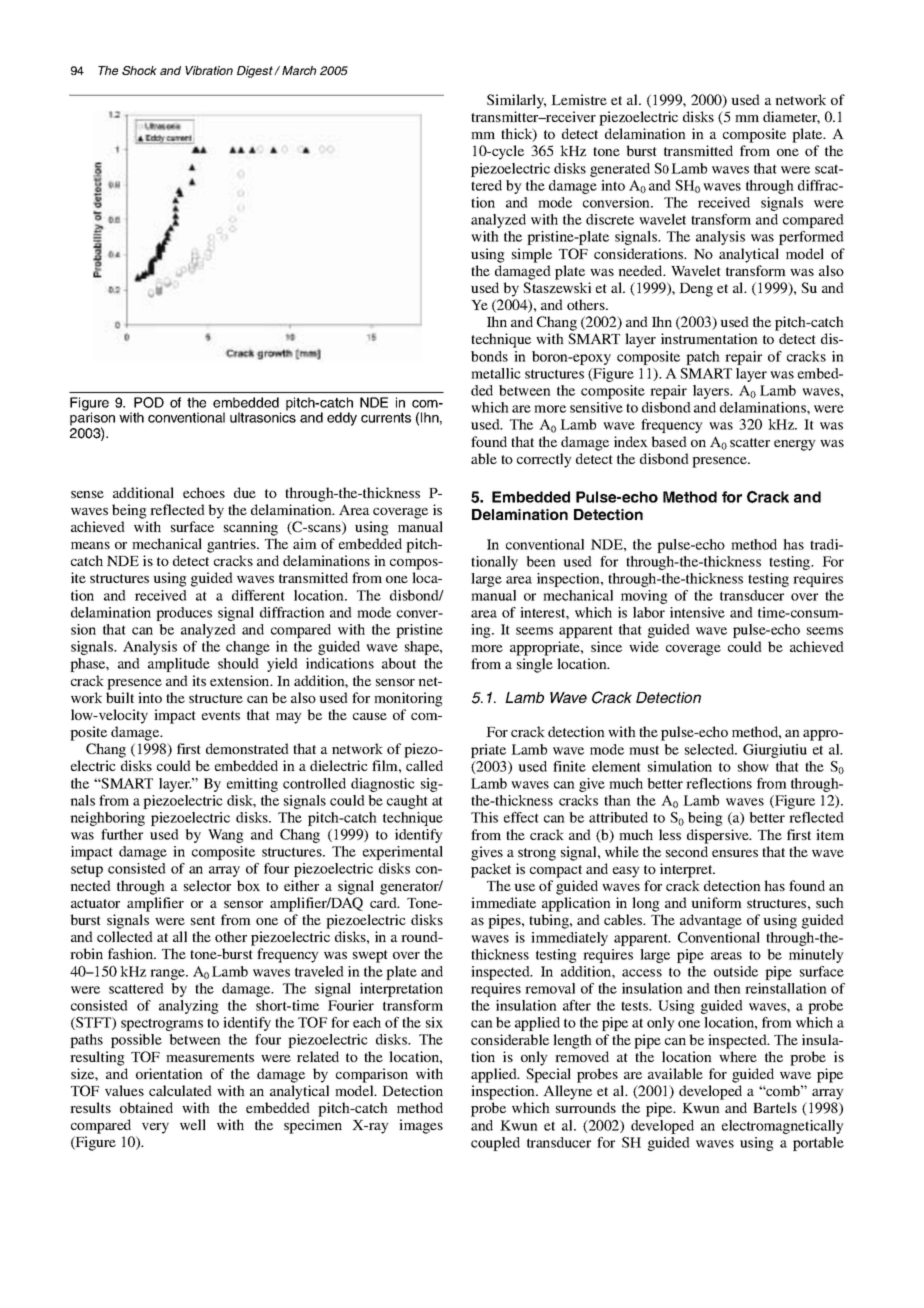 This image has width=924, height=1308. Describe the element at coordinates (139, 70) in the image. I see `Shock` at that location.
